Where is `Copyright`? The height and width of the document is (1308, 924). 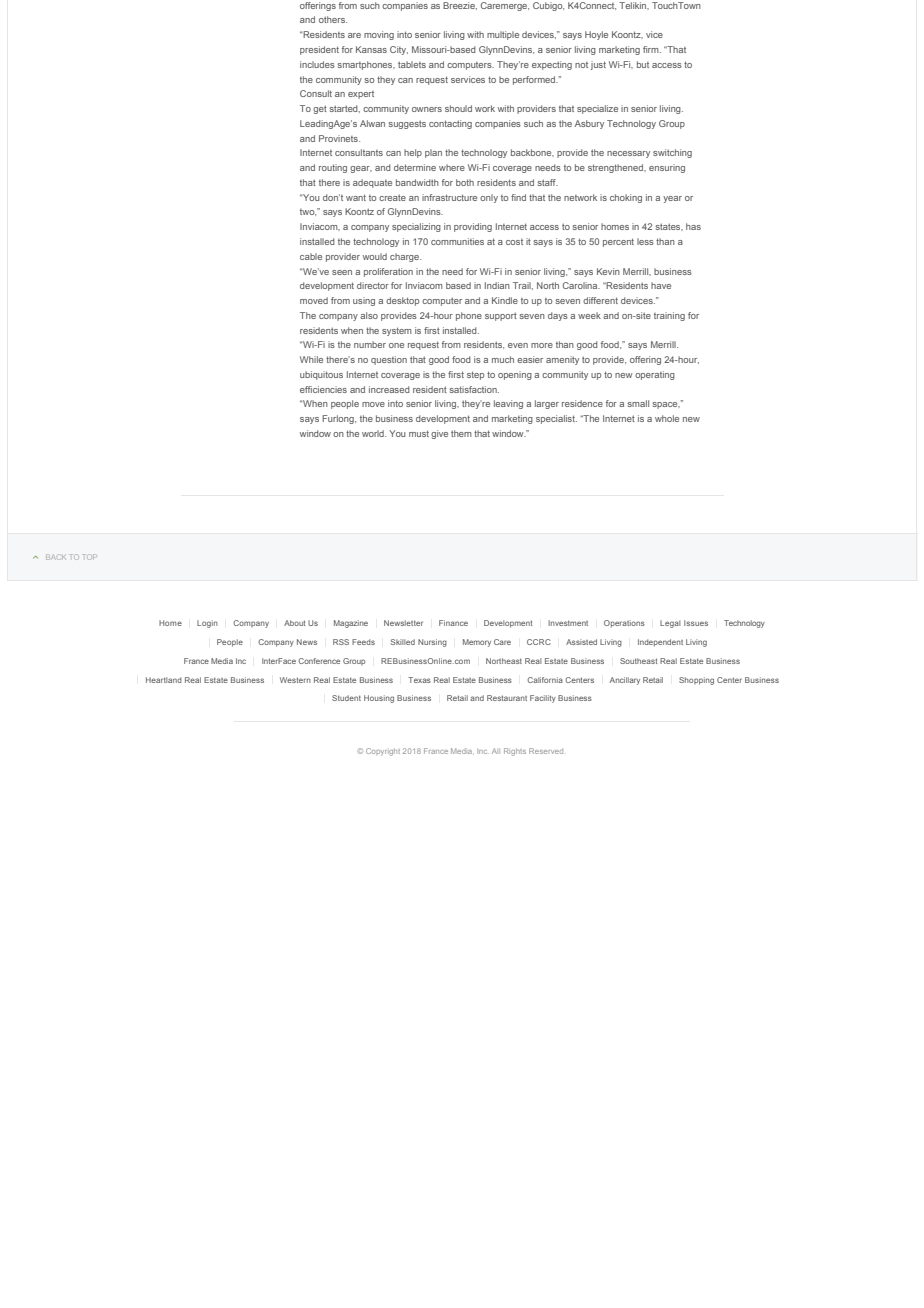
Copyright is located at coordinates (383, 752).
